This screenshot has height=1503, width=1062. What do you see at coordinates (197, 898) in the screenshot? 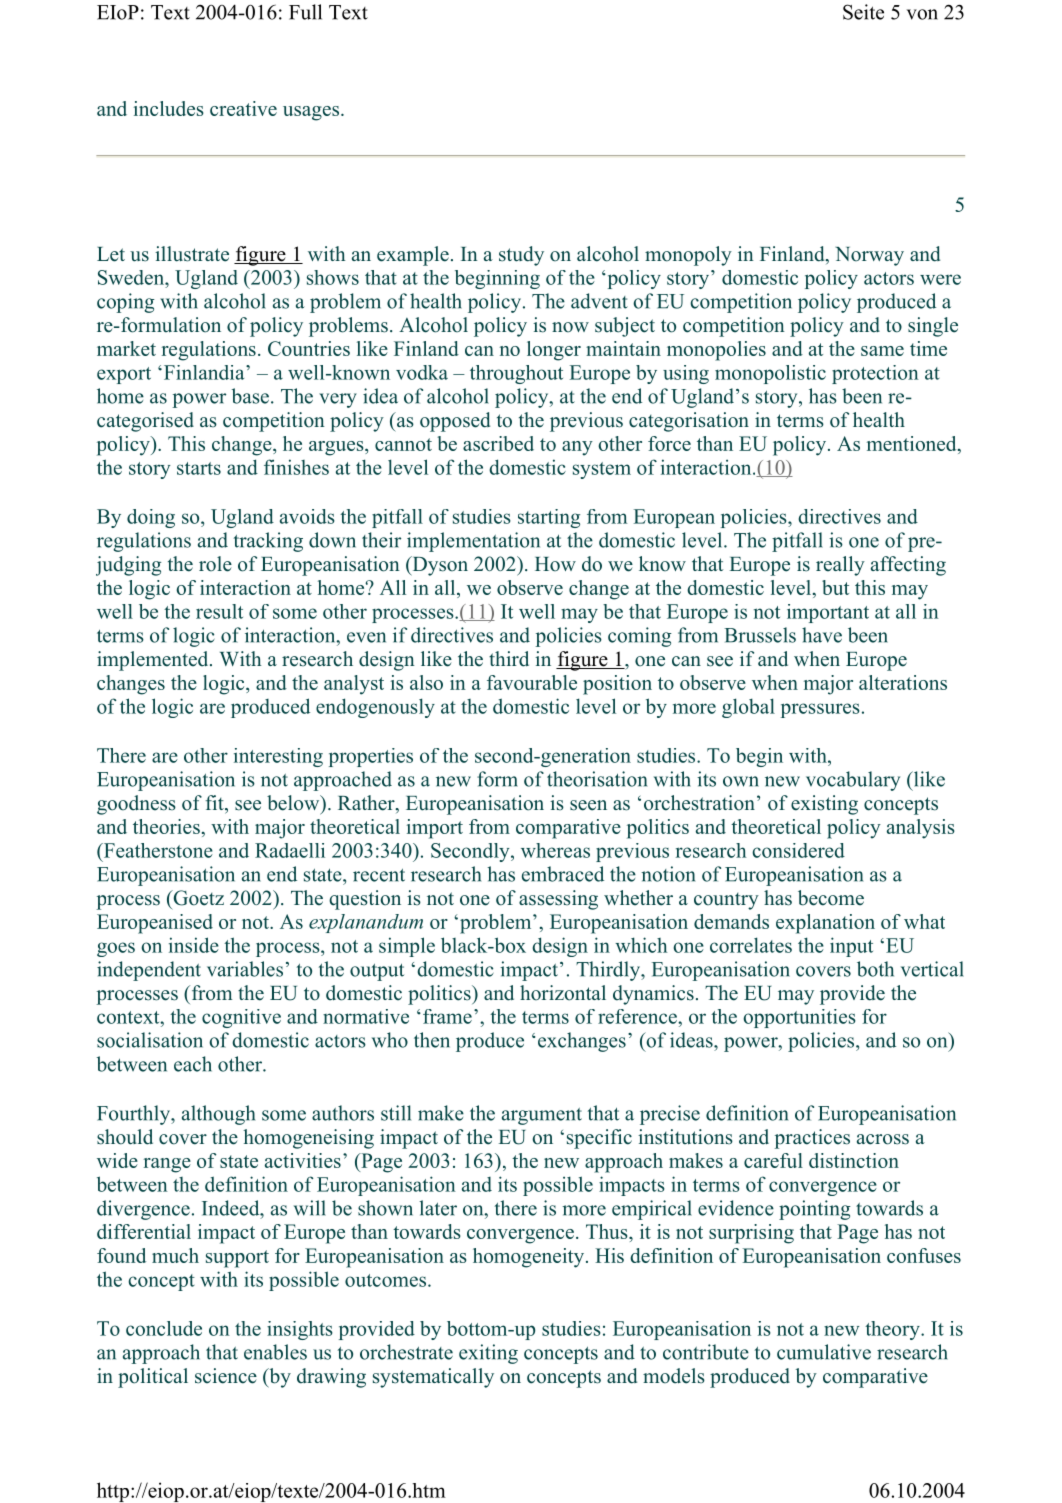
I see `Goetz` at bounding box center [197, 898].
